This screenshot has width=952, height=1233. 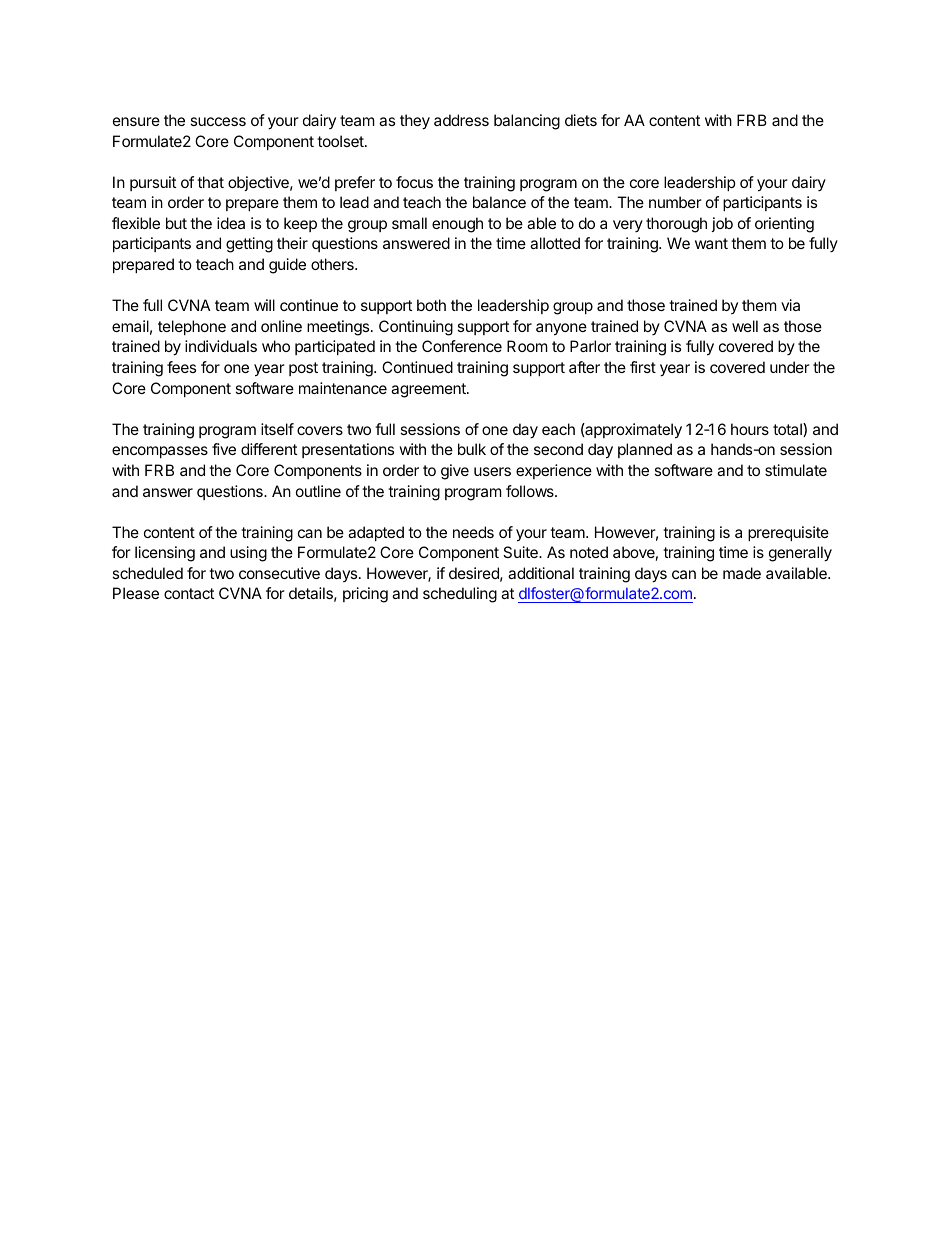 What do you see at coordinates (460, 595) in the screenshot?
I see `scheduling` at bounding box center [460, 595].
